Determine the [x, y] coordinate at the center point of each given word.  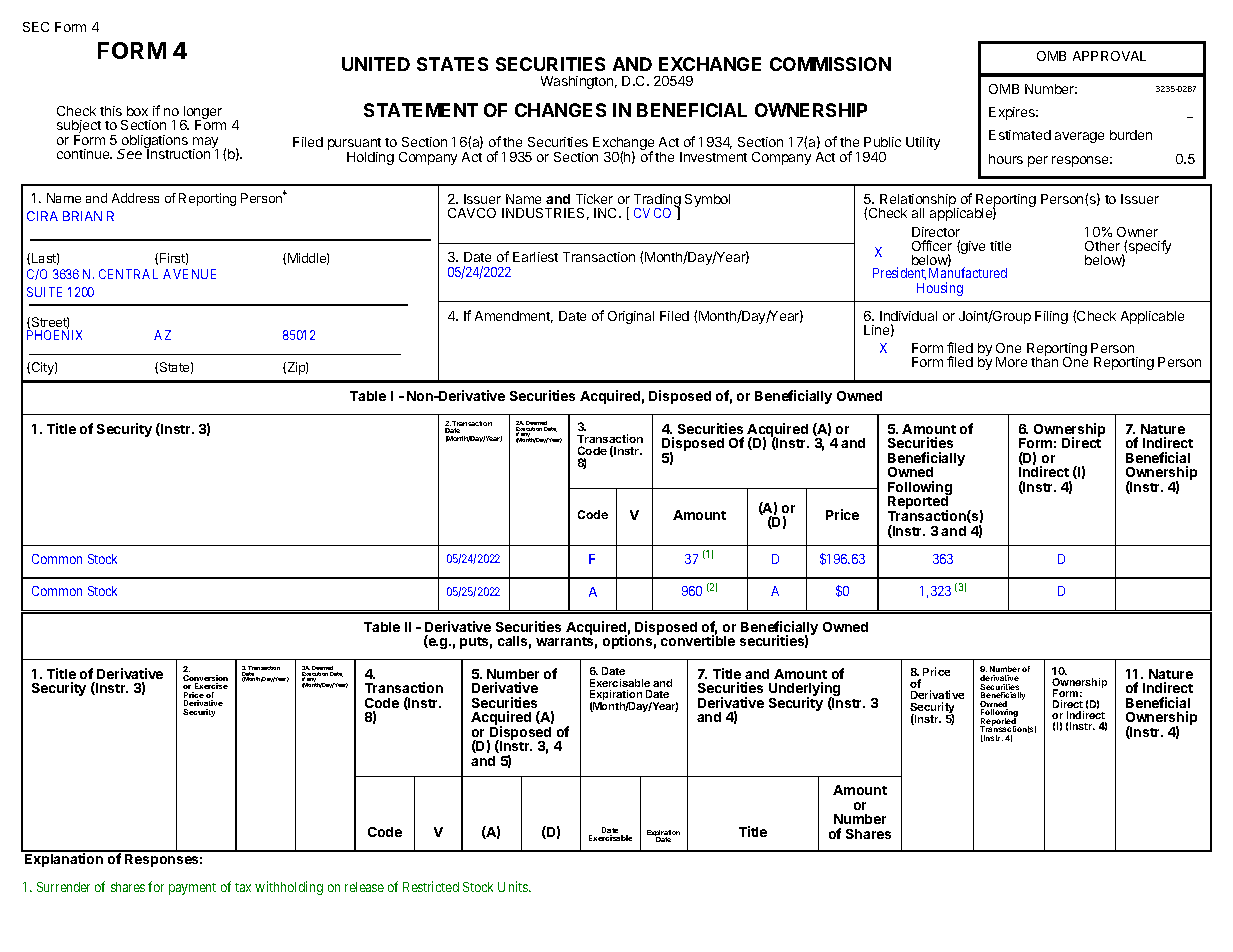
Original [631, 317]
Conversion [205, 679]
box [137, 111]
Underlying [804, 690]
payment [192, 889]
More [1011, 362]
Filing [1051, 317]
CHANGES [560, 110]
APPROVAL [1109, 56]
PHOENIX [54, 335]
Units [514, 886]
